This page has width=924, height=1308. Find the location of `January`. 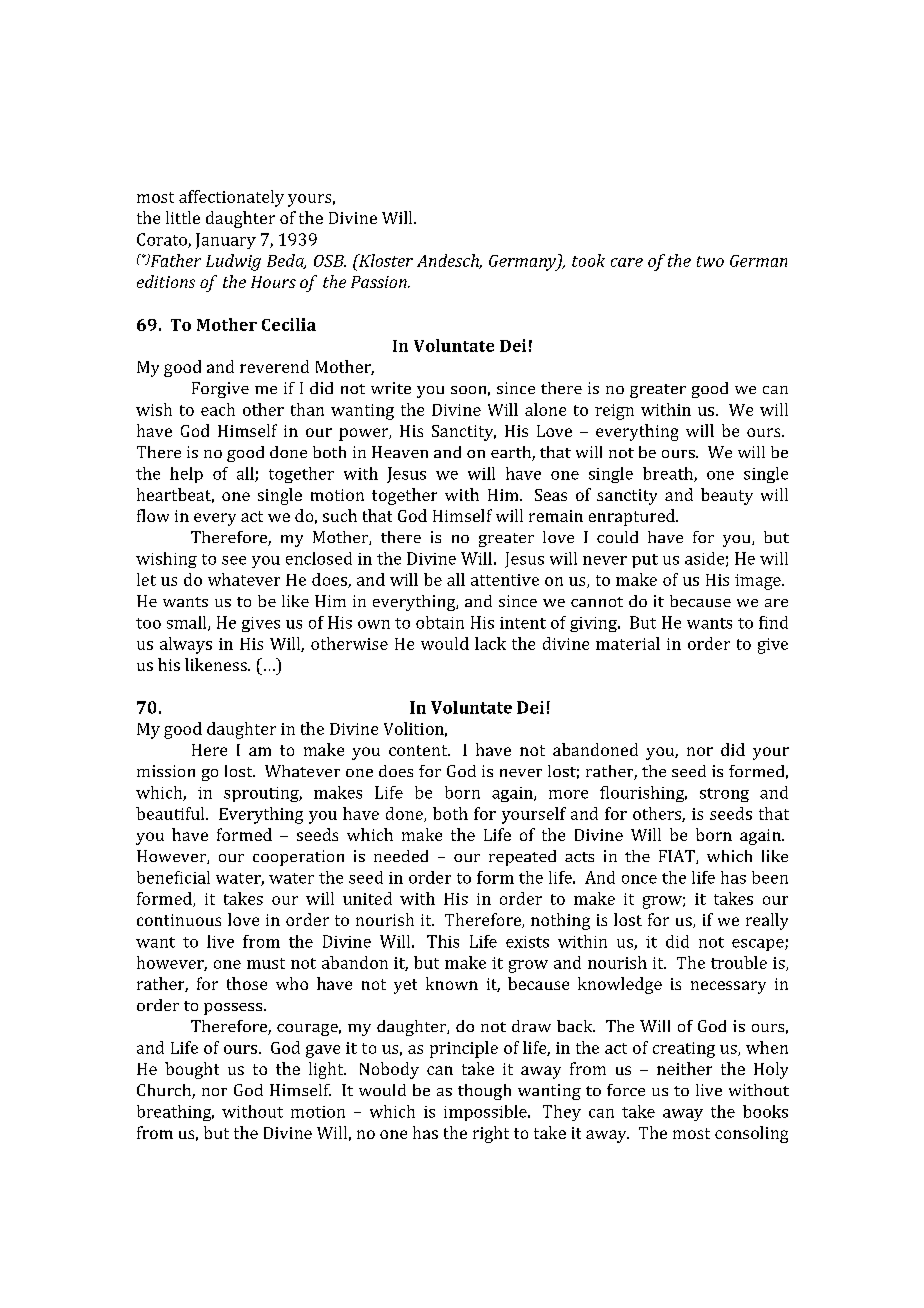

January is located at coordinates (226, 241).
